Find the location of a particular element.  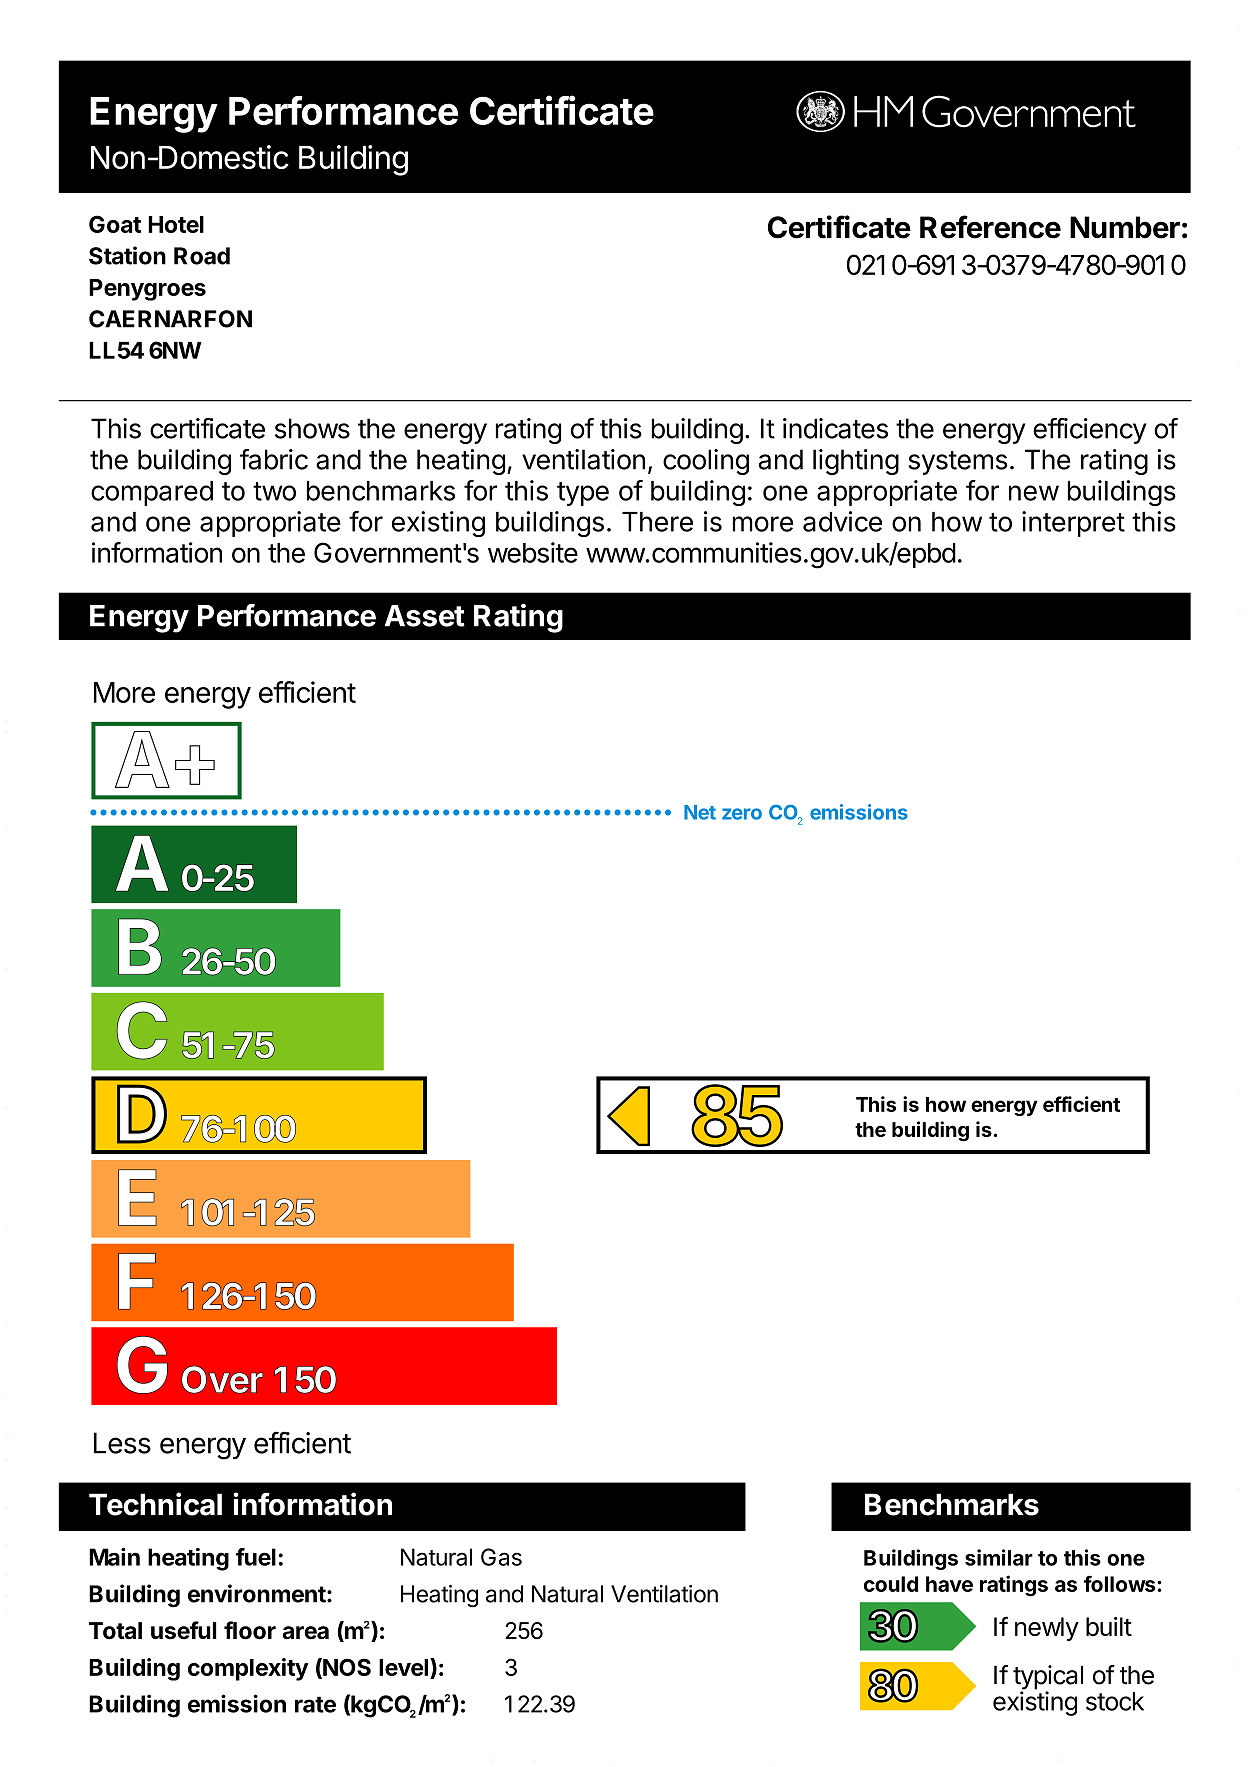

Road is located at coordinates (202, 256).
